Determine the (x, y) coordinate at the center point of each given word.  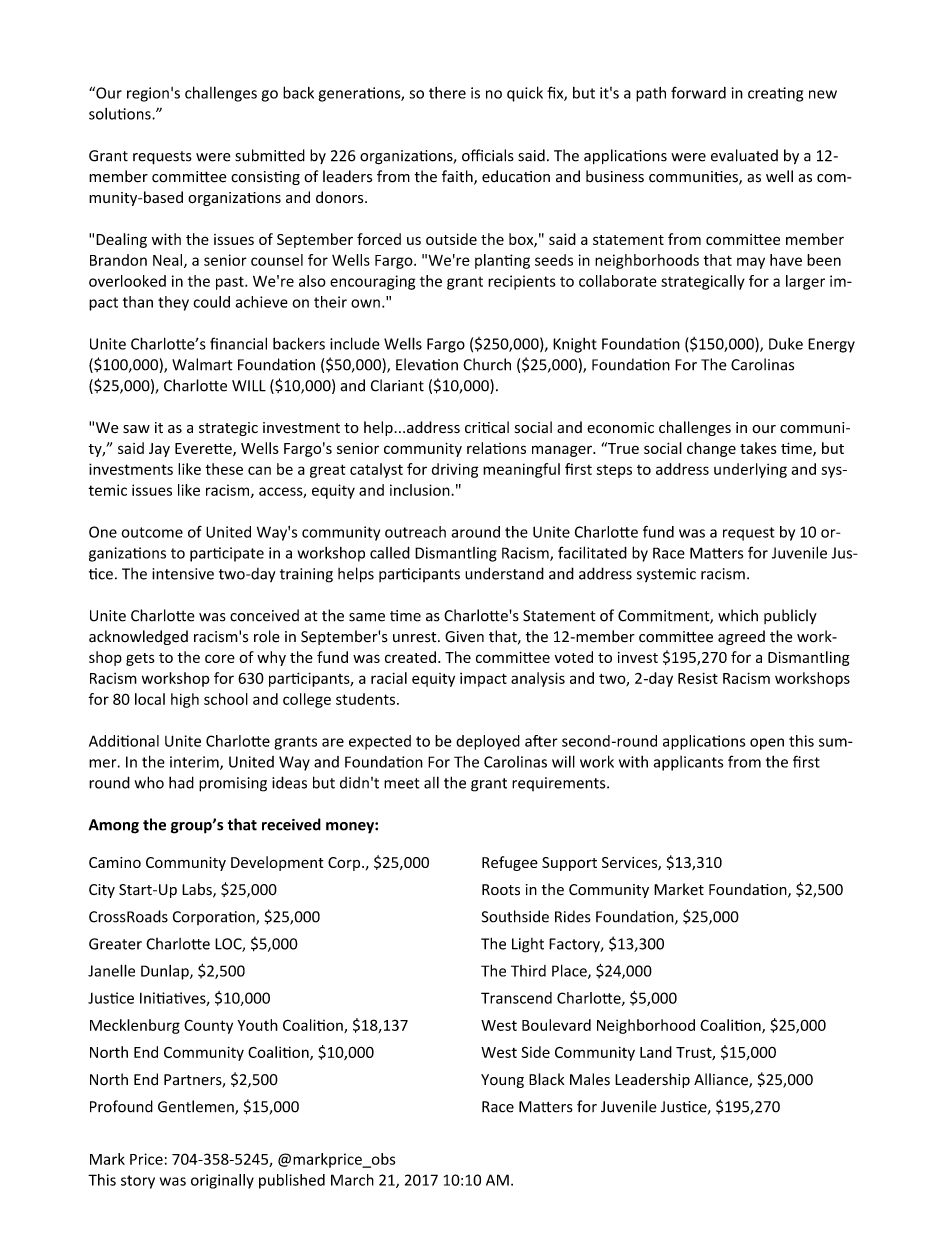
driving (455, 470)
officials (488, 155)
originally (222, 1181)
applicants (688, 763)
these (224, 469)
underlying (750, 470)
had (181, 782)
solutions (121, 114)
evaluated (744, 155)
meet (402, 783)
